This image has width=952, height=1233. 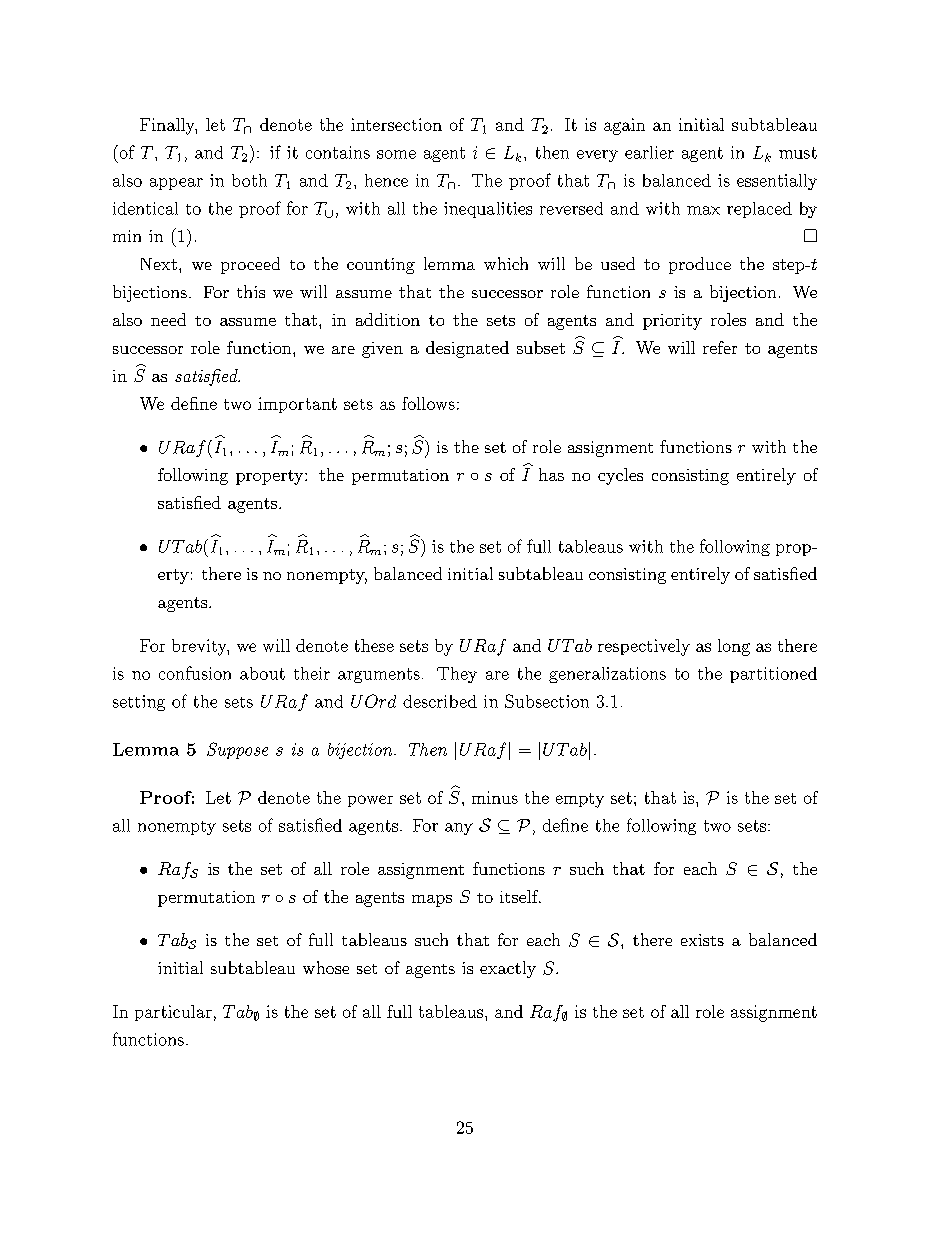 I want to click on confusion, so click(x=195, y=673).
